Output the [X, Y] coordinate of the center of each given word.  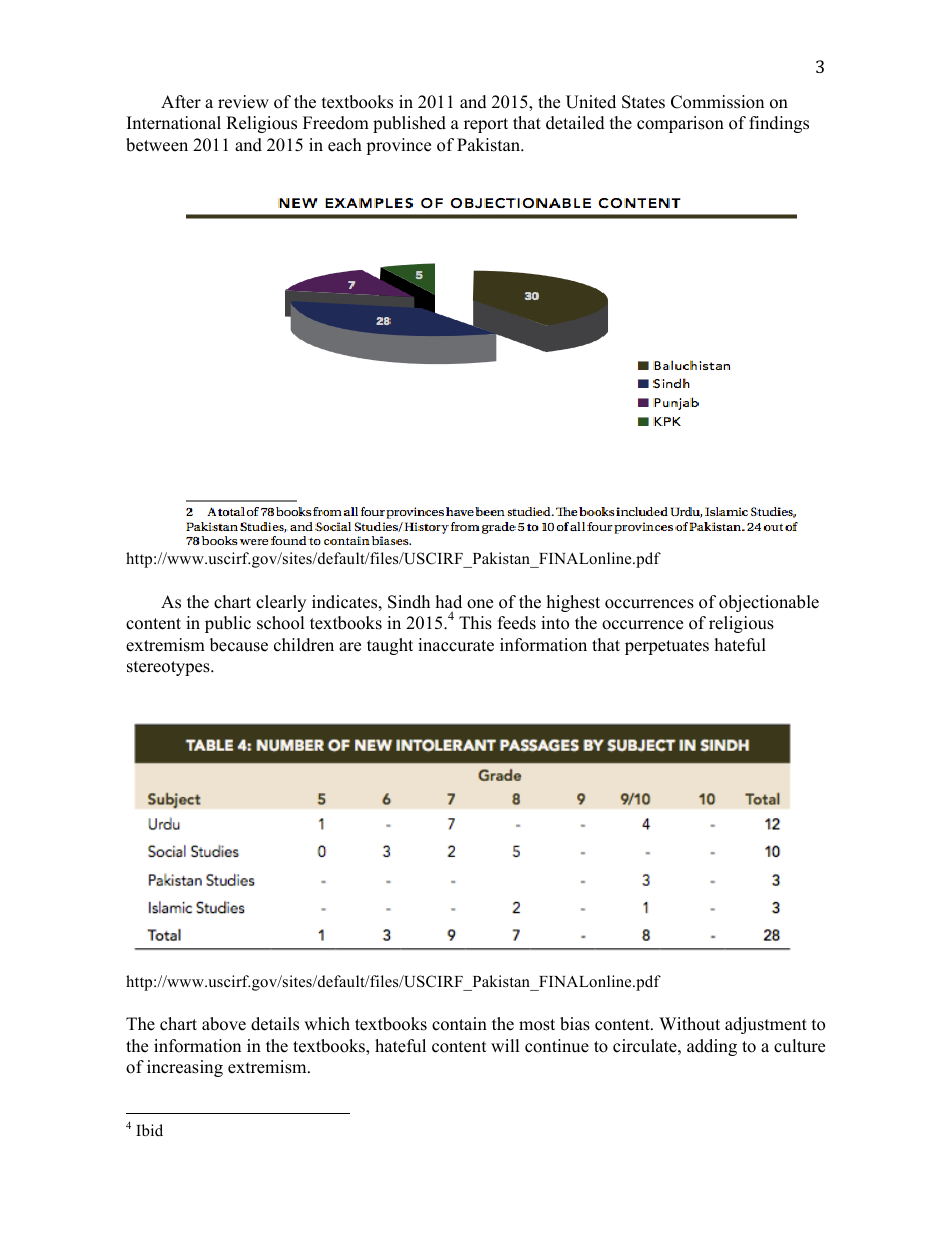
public [228, 624]
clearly [281, 603]
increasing [185, 1068]
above [224, 1024]
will [505, 1045]
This [475, 623]
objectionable [769, 603]
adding [712, 1047]
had [449, 602]
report [486, 125]
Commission [717, 102]
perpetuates [667, 647]
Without [689, 1024]
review [243, 102]
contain [459, 1024]
